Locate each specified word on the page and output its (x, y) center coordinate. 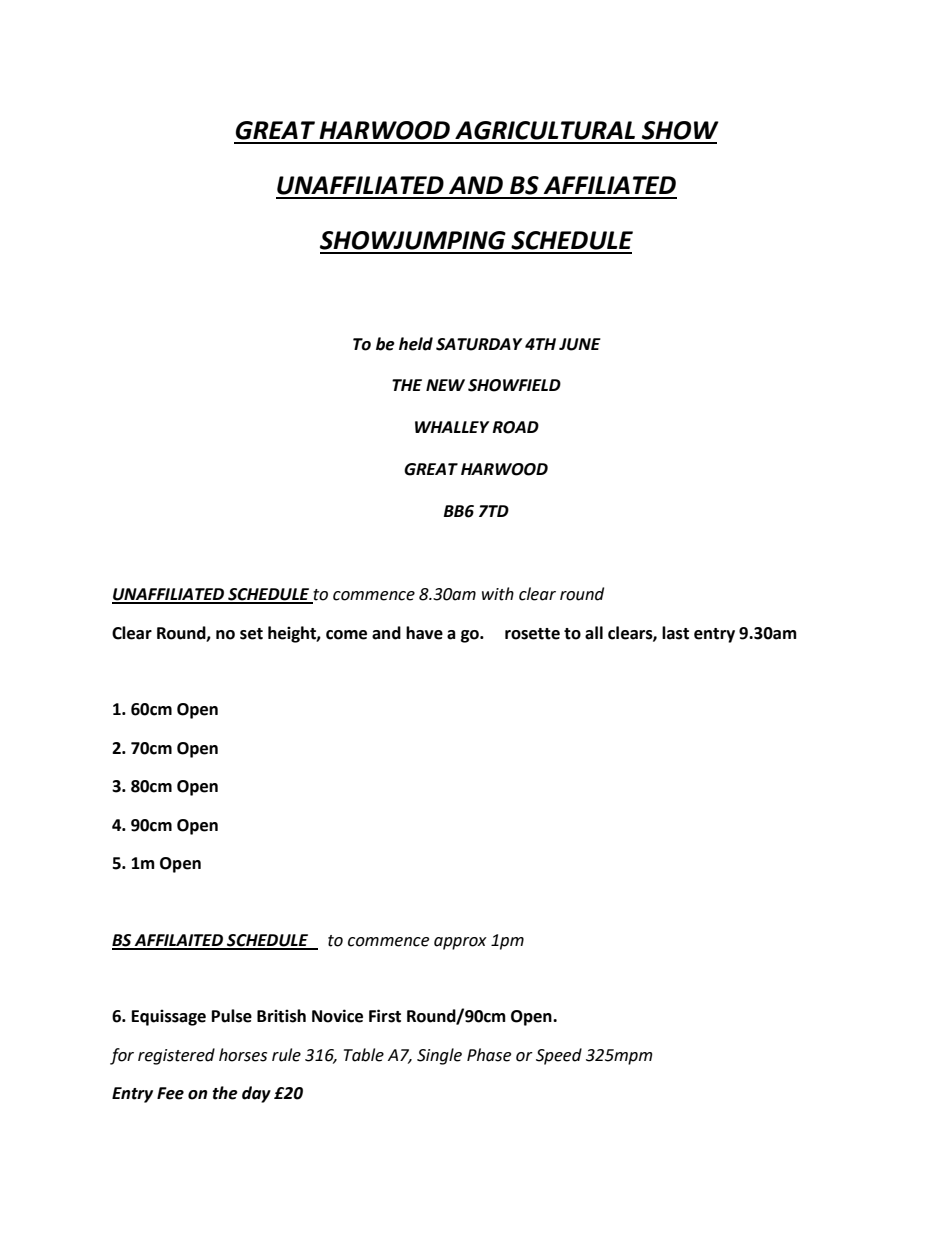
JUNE (580, 344)
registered (176, 1056)
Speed (559, 1056)
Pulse (232, 1016)
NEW (445, 385)
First (385, 1016)
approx (460, 943)
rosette (532, 634)
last (675, 633)
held (416, 344)
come (346, 635)
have (424, 633)
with (498, 594)
